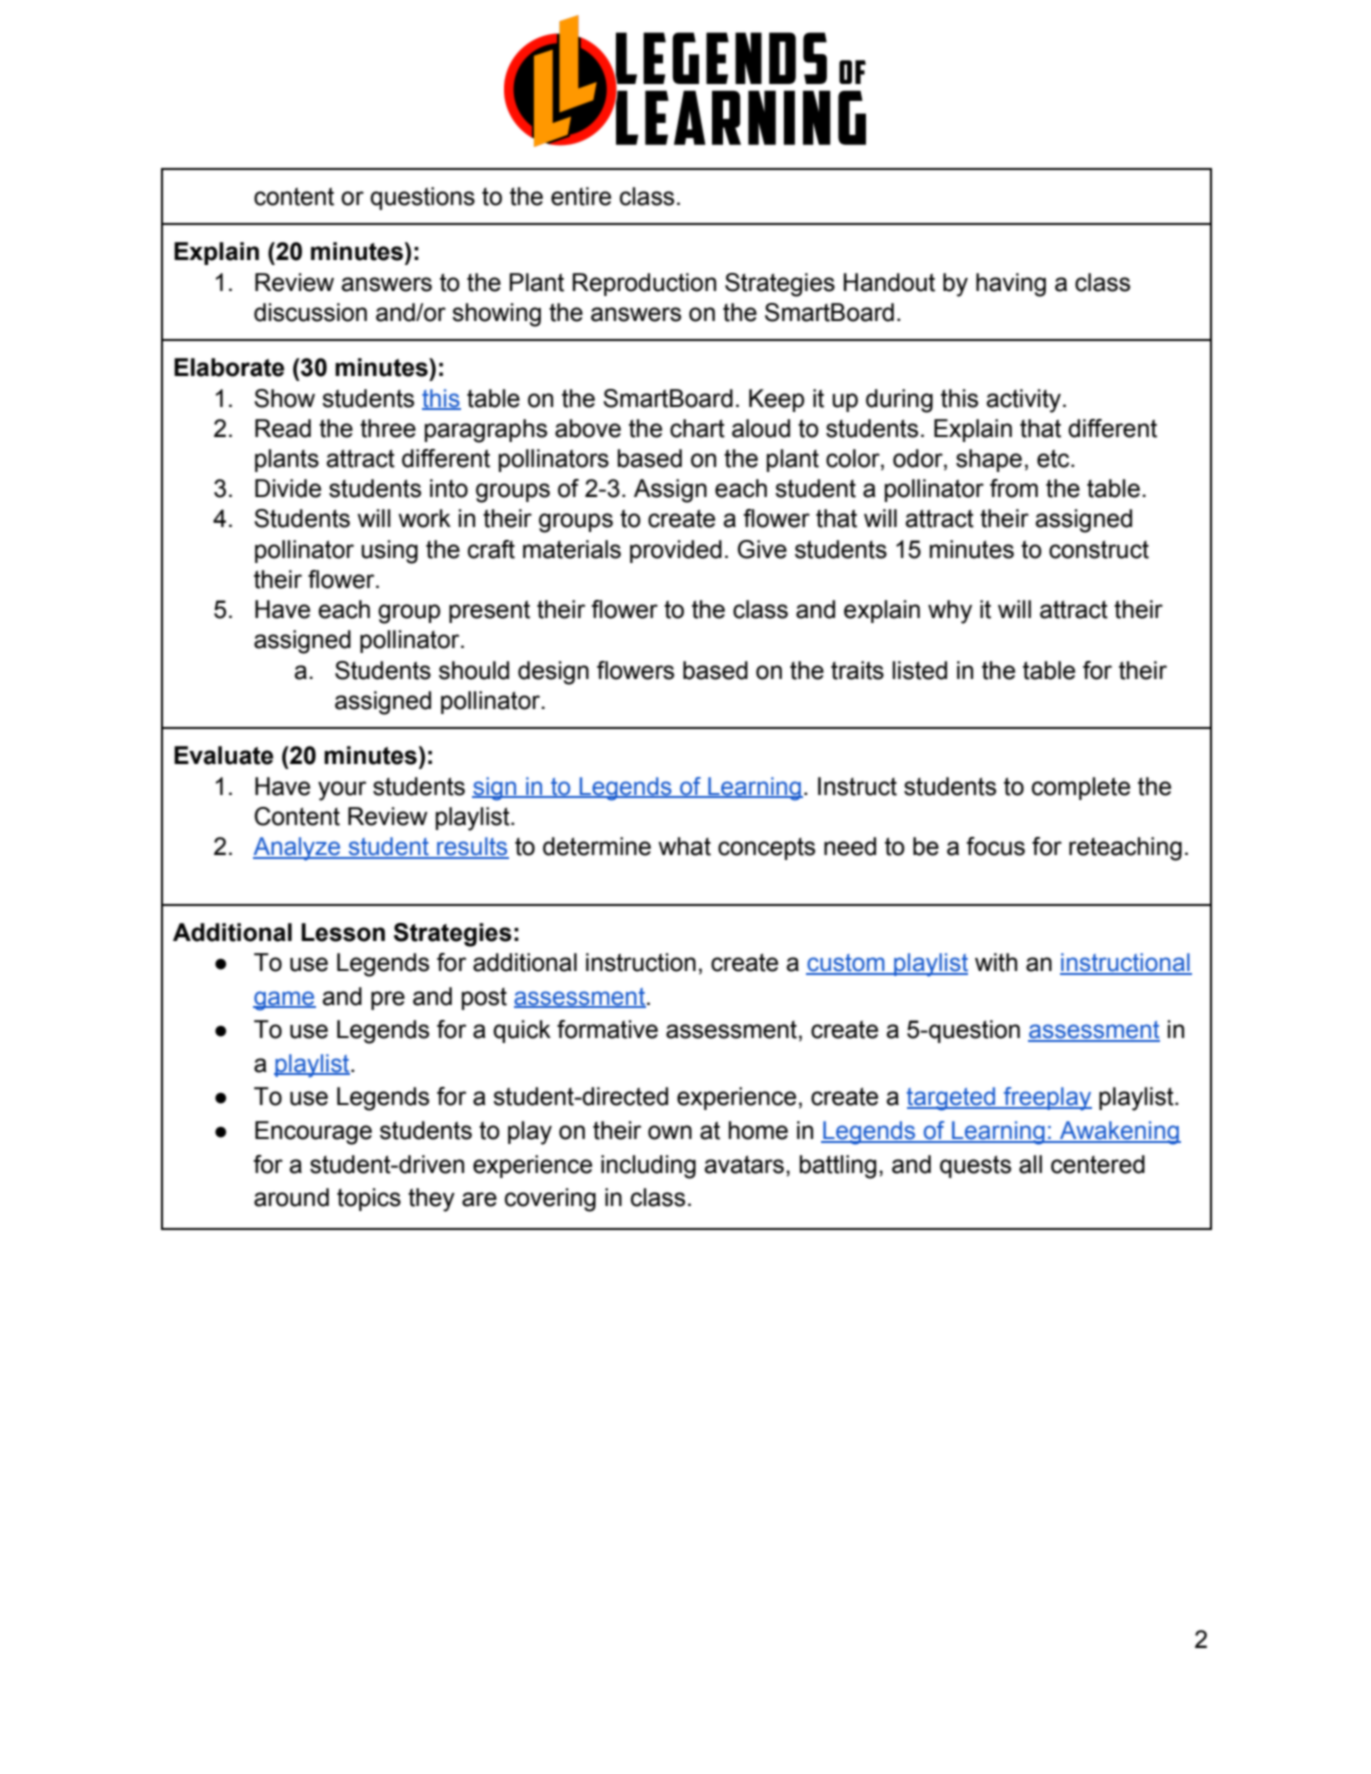  I want to click on provided, so click(676, 551).
